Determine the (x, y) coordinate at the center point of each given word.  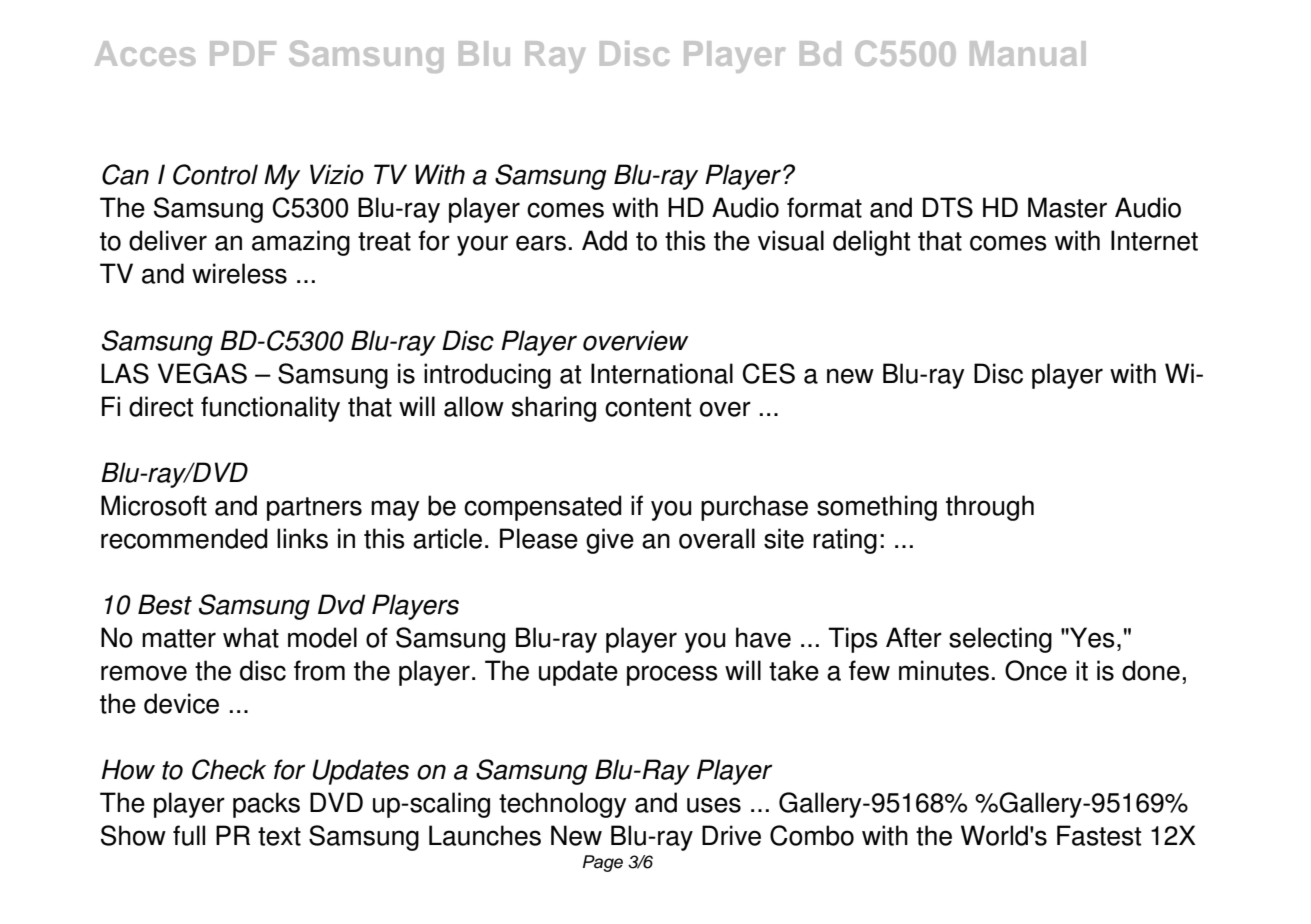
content (648, 407)
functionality (270, 409)
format (824, 207)
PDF (243, 53)
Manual (1028, 53)
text (279, 836)
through (990, 508)
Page (603, 863)
